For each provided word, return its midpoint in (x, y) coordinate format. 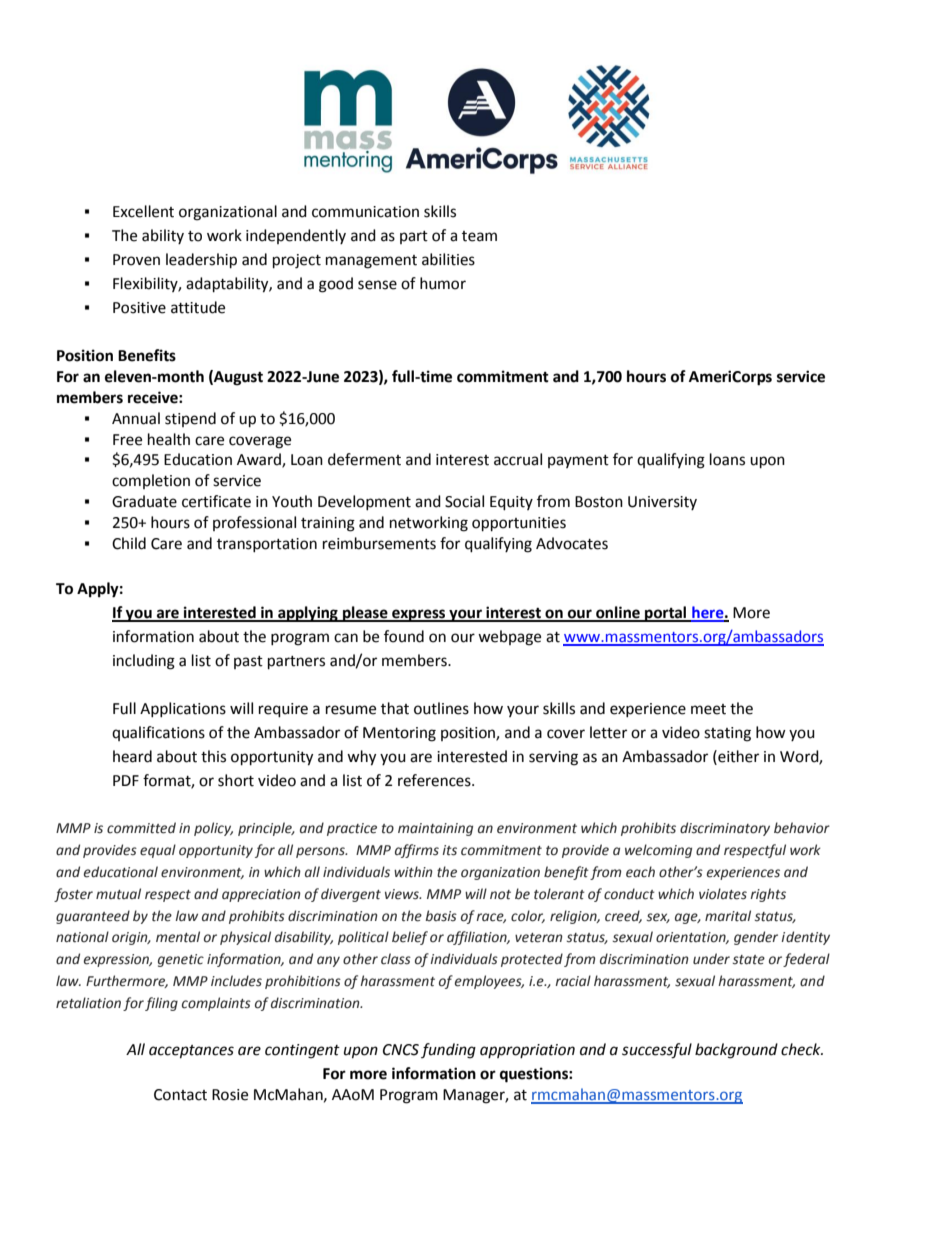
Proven (136, 260)
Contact (180, 1095)
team (479, 236)
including (144, 662)
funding (448, 1051)
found (404, 636)
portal (666, 614)
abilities (448, 259)
